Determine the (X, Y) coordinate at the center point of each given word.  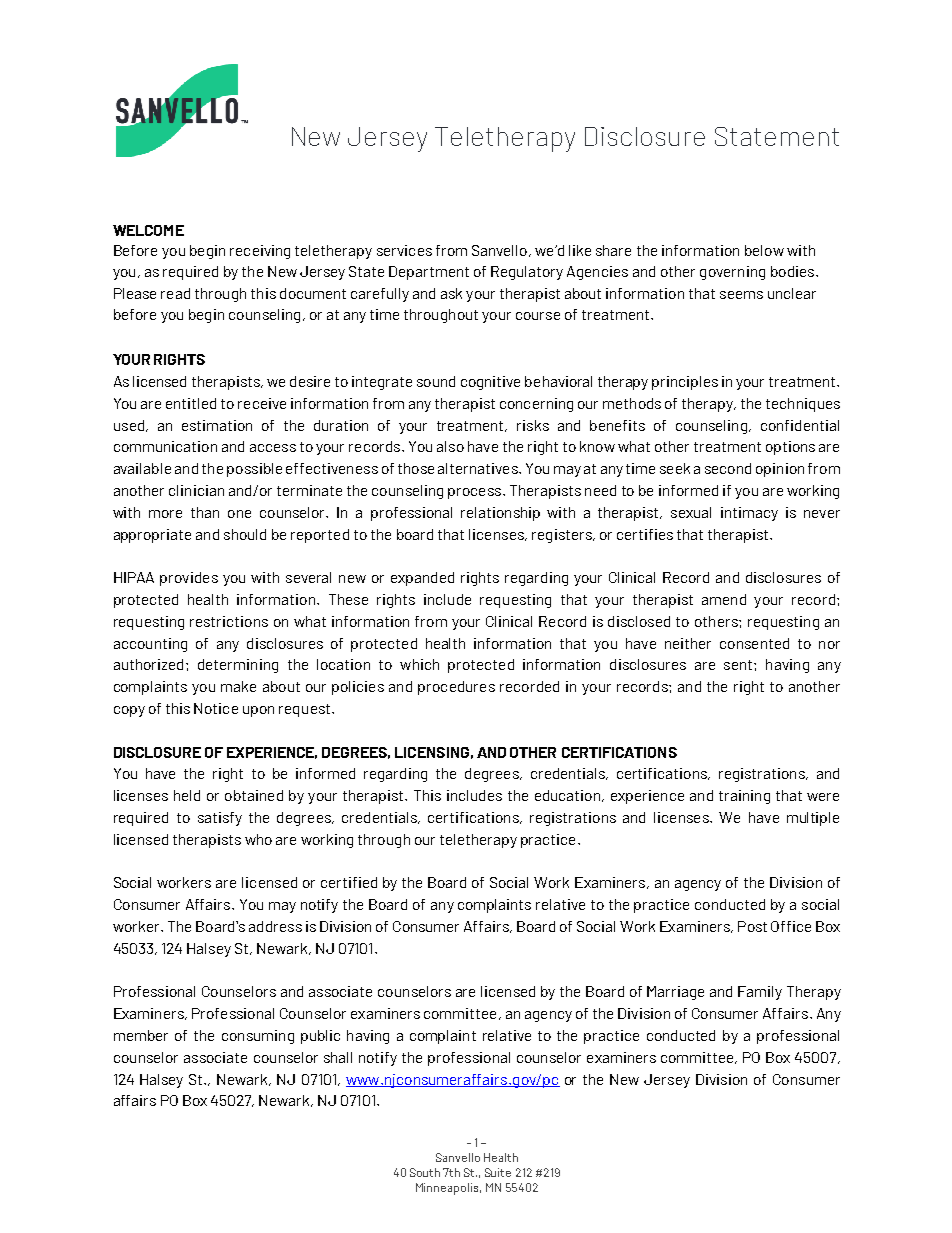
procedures (456, 688)
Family (760, 993)
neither (688, 643)
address (275, 926)
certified (349, 882)
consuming (258, 1037)
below (764, 250)
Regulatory (527, 273)
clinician (196, 490)
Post (752, 926)
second (728, 468)
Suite (498, 1172)
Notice (216, 708)
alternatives (479, 468)
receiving (260, 252)
